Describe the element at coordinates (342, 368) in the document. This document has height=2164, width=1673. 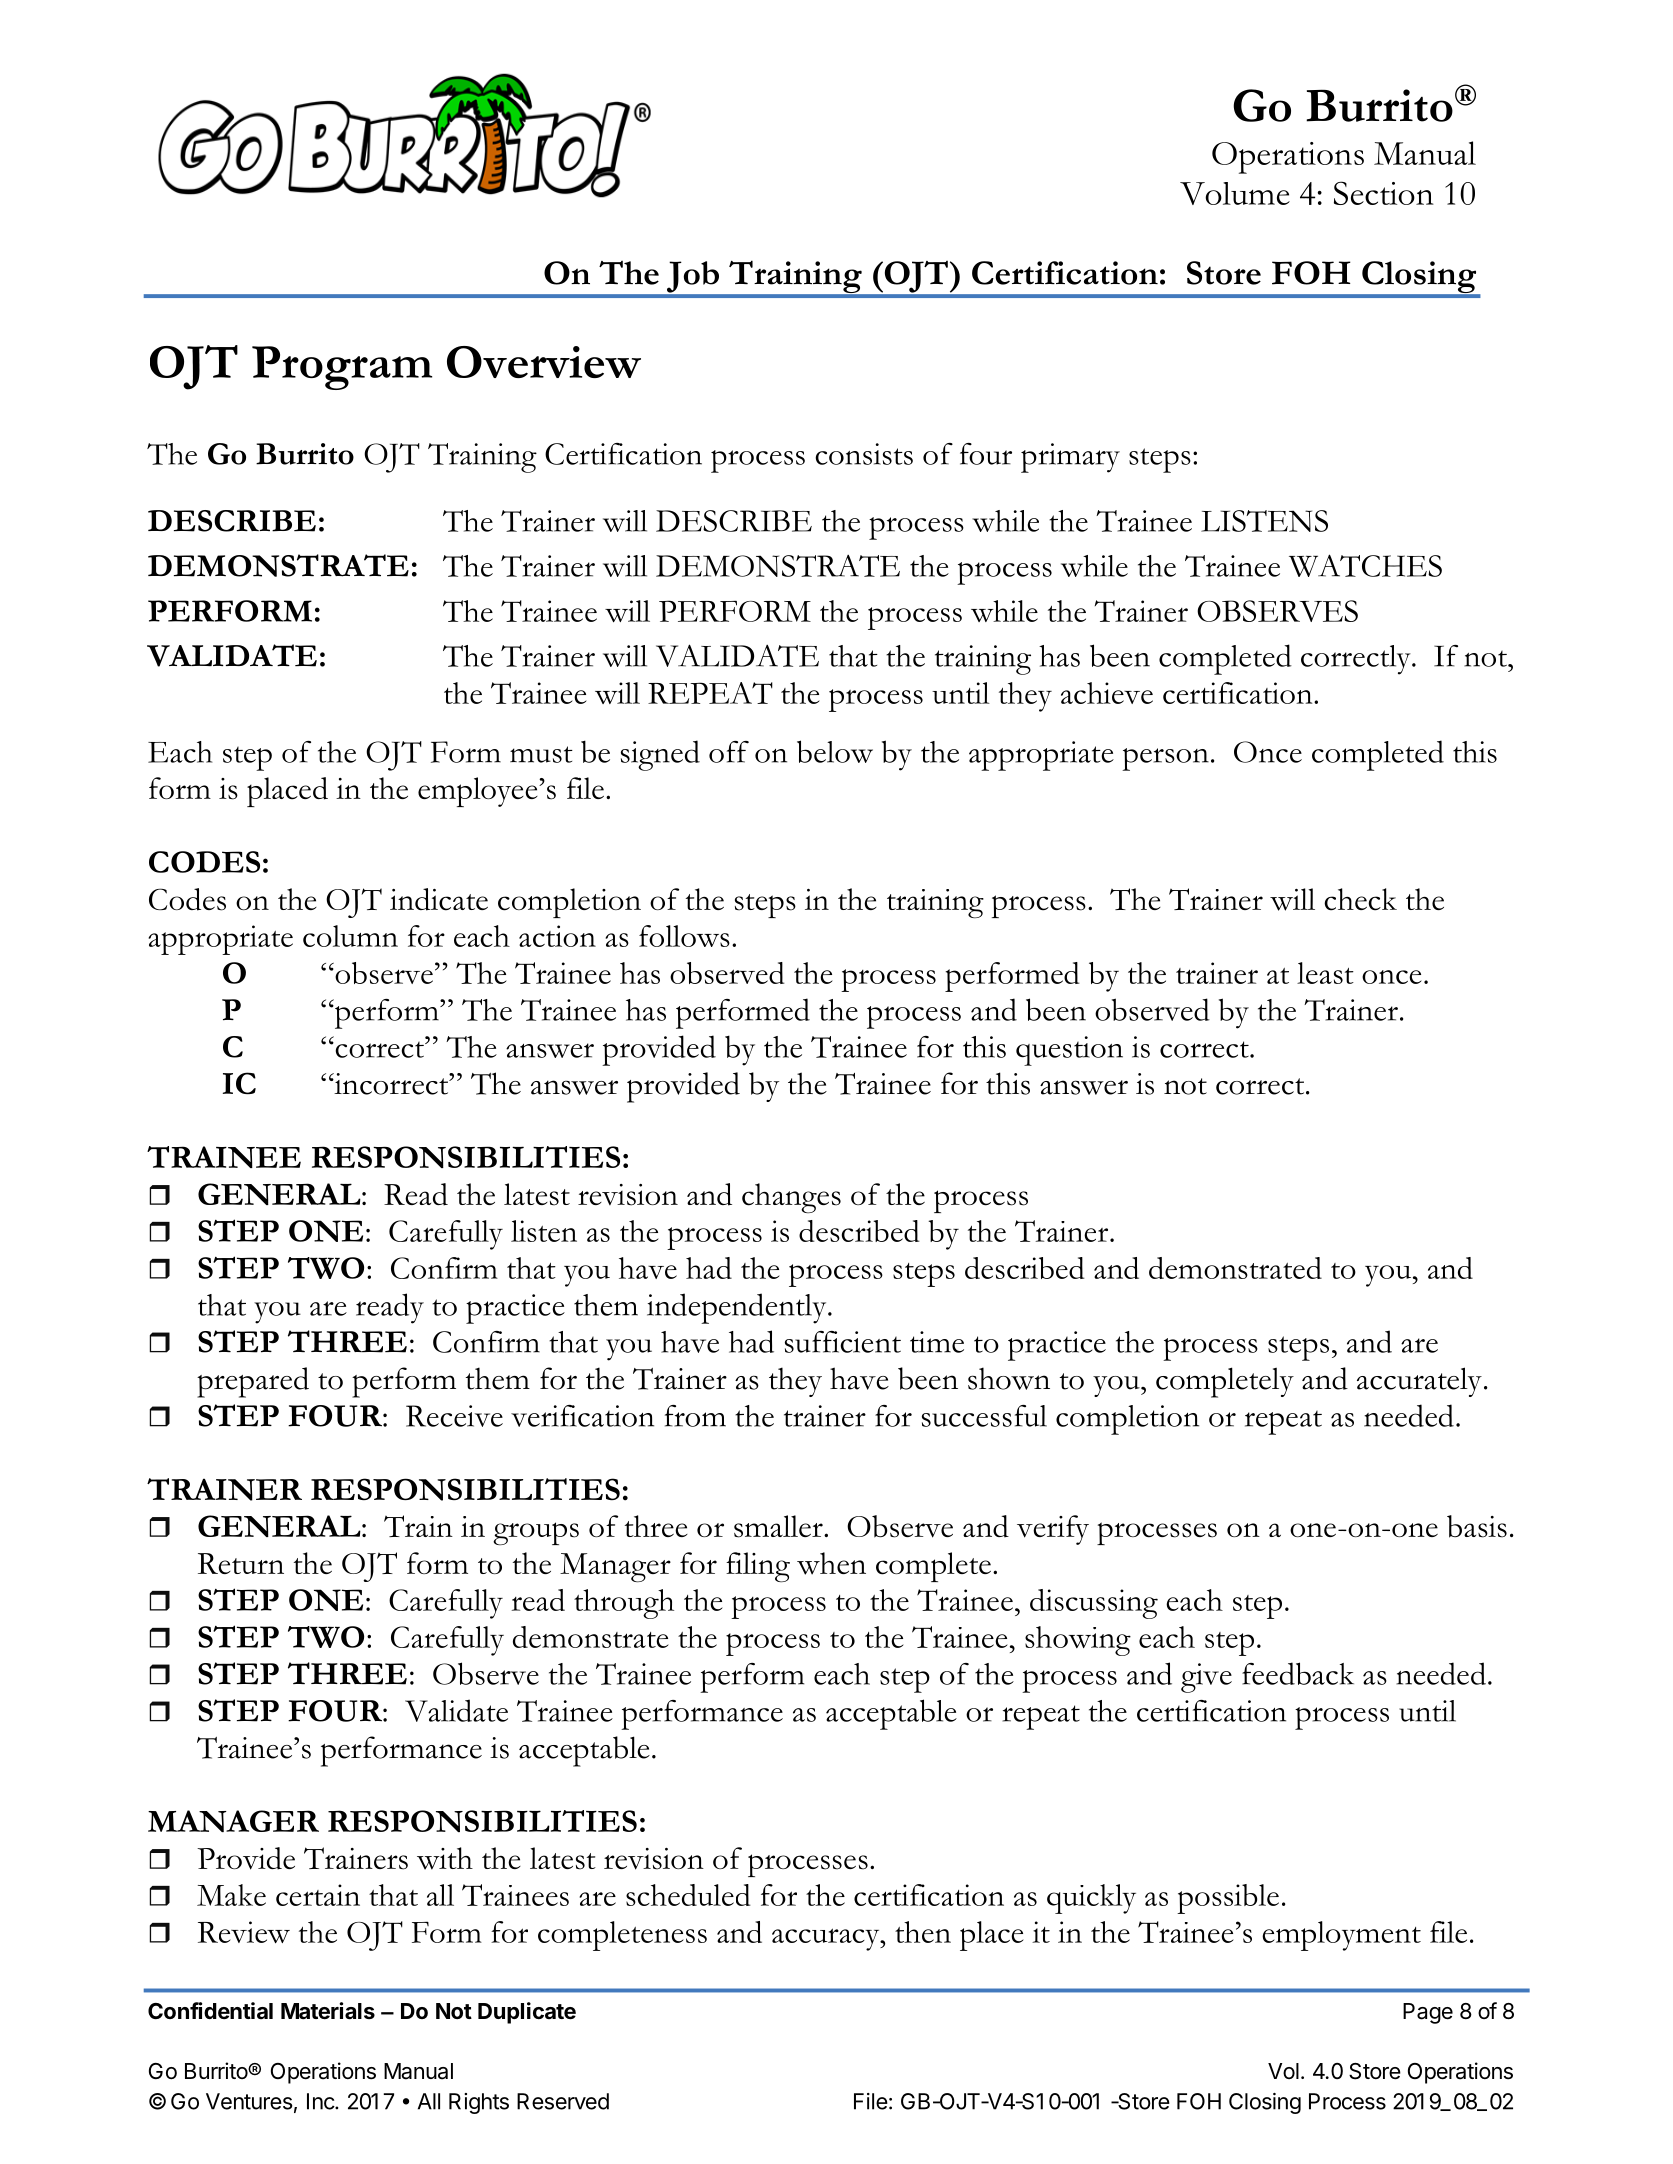
I see `Program` at that location.
